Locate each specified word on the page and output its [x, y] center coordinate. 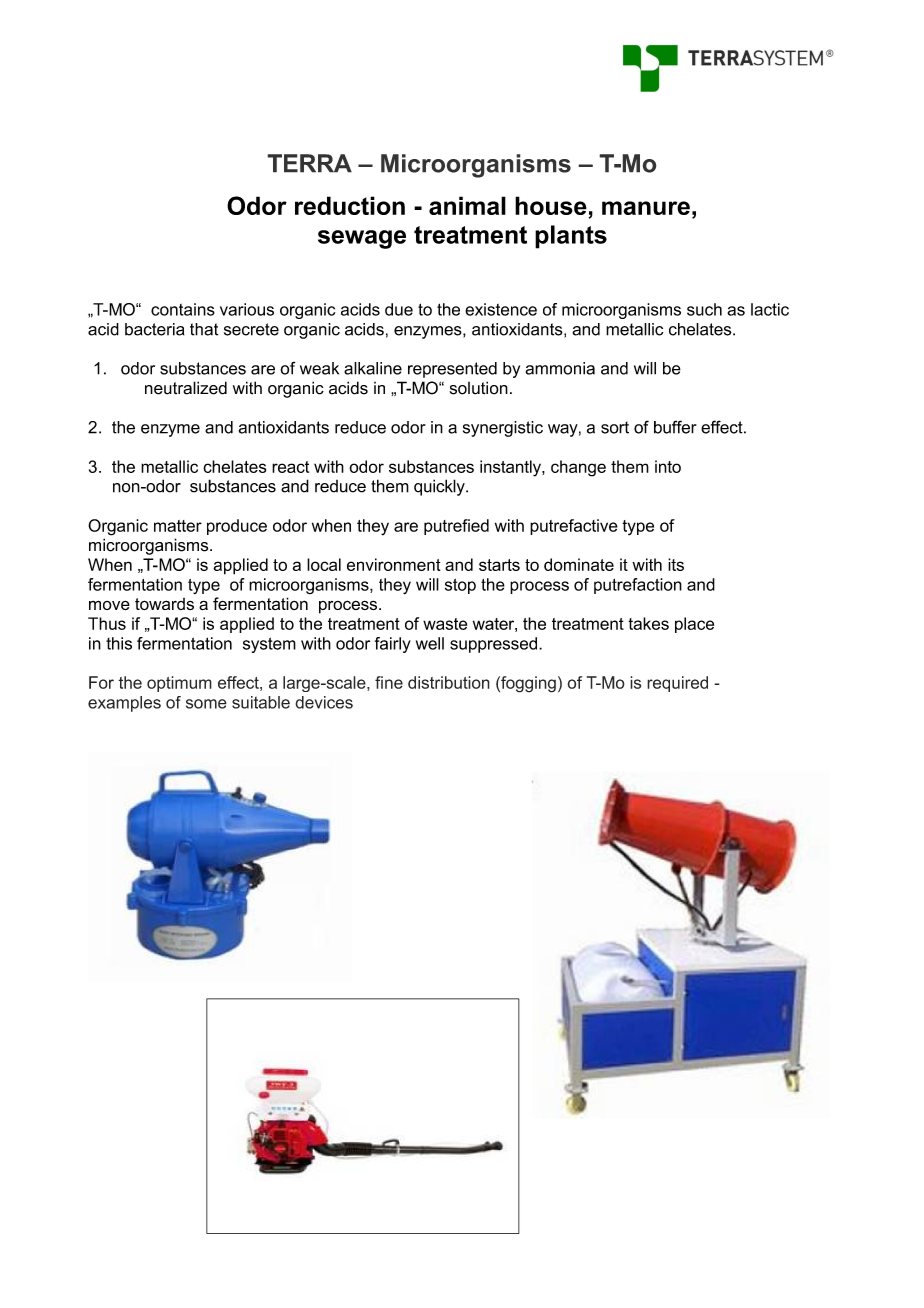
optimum [179, 684]
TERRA [309, 163]
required [677, 684]
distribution [449, 682]
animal [467, 205]
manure [646, 208]
